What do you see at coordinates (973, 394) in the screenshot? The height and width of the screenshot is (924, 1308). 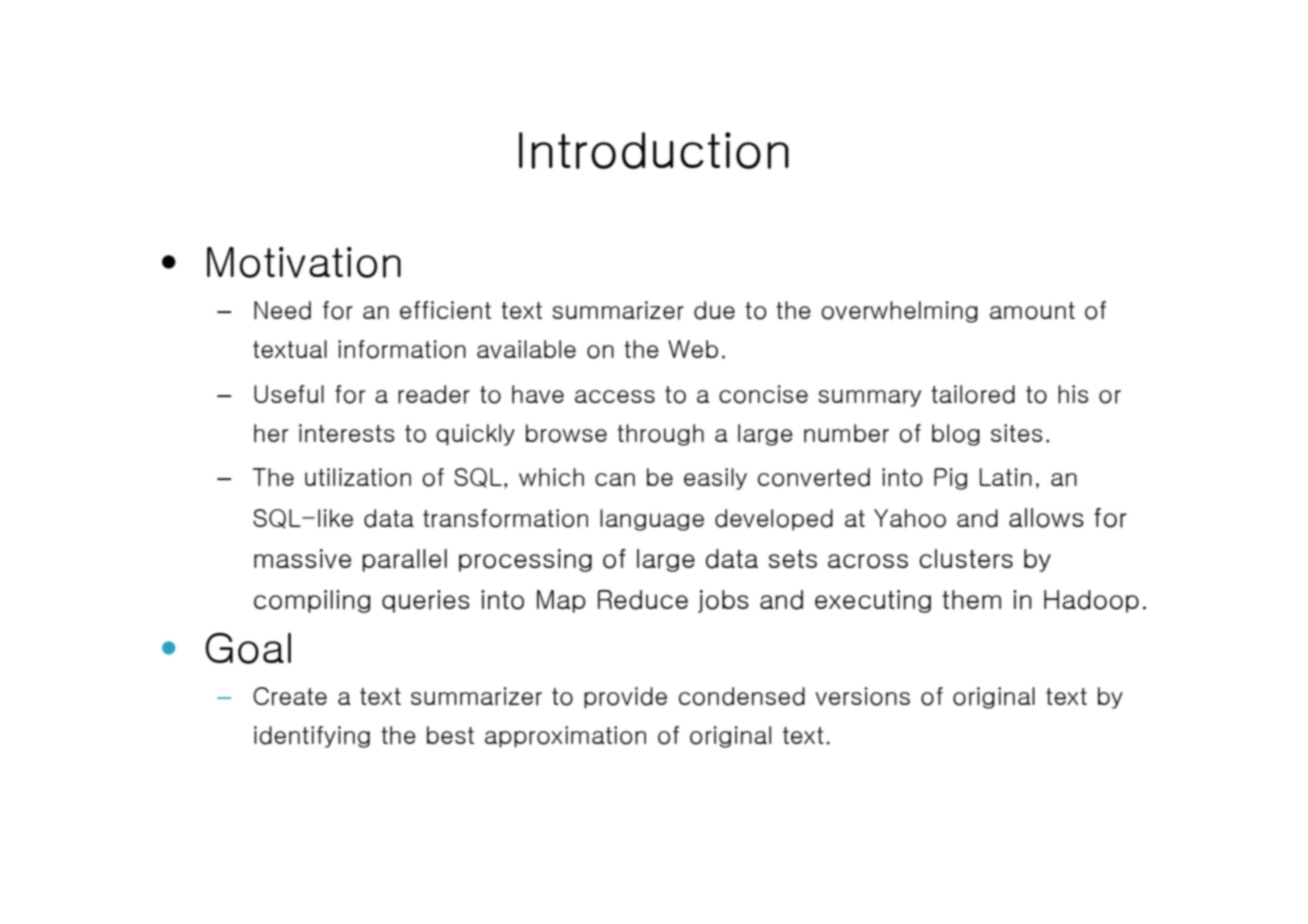 I see `tailored` at bounding box center [973, 394].
